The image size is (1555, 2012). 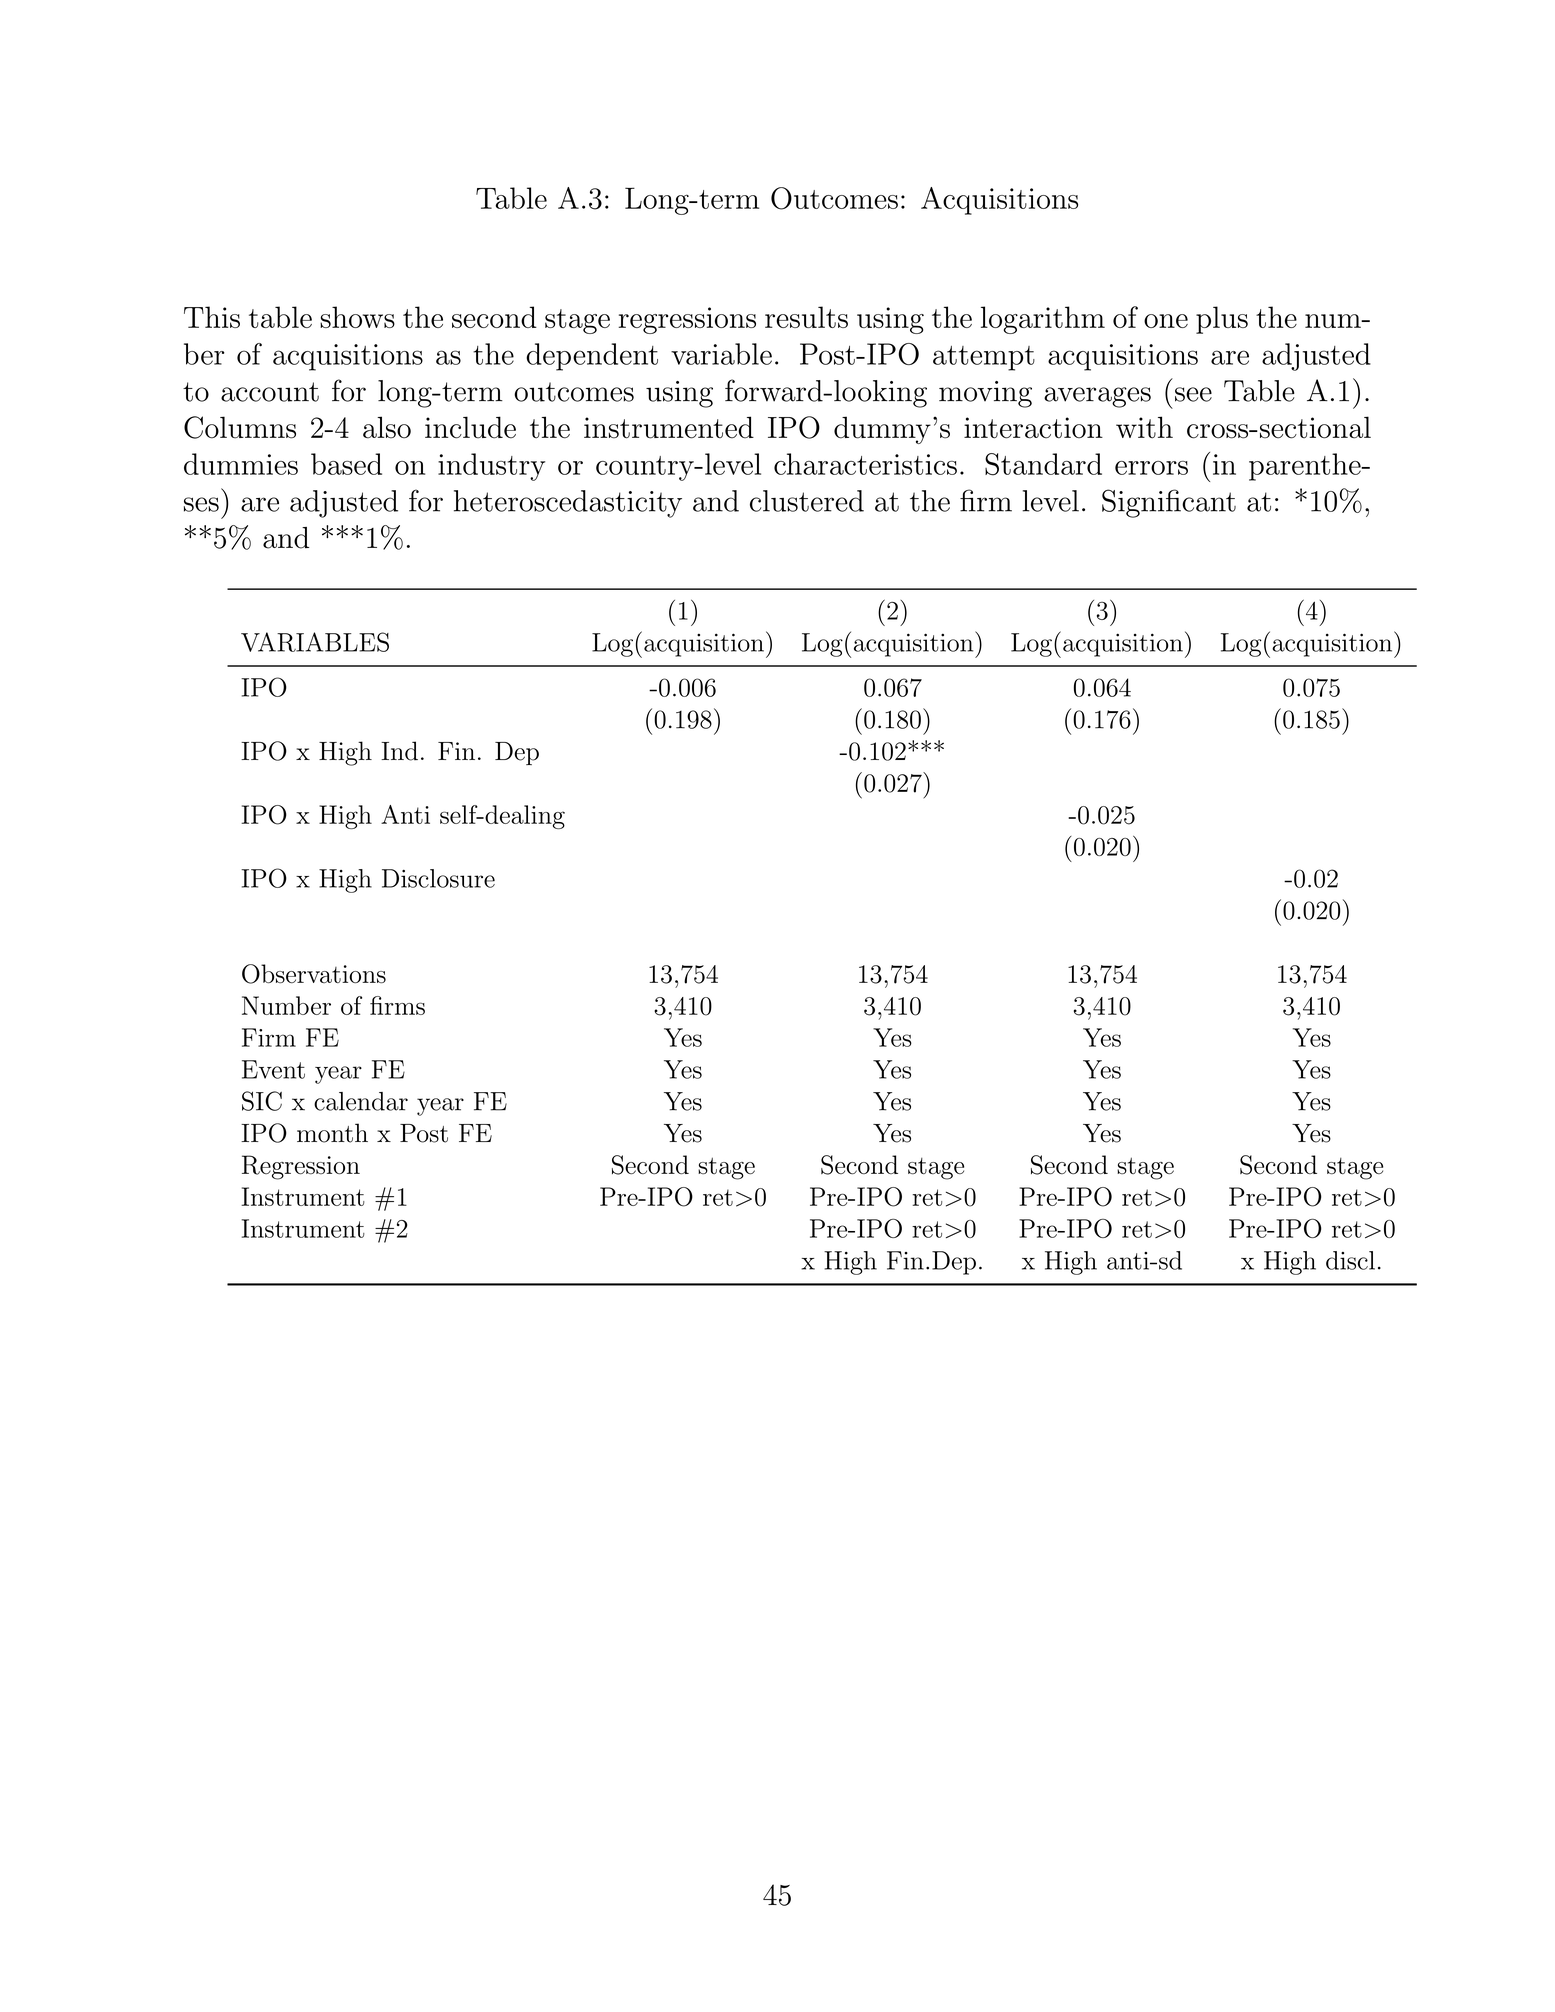 I want to click on errors, so click(x=1151, y=468).
